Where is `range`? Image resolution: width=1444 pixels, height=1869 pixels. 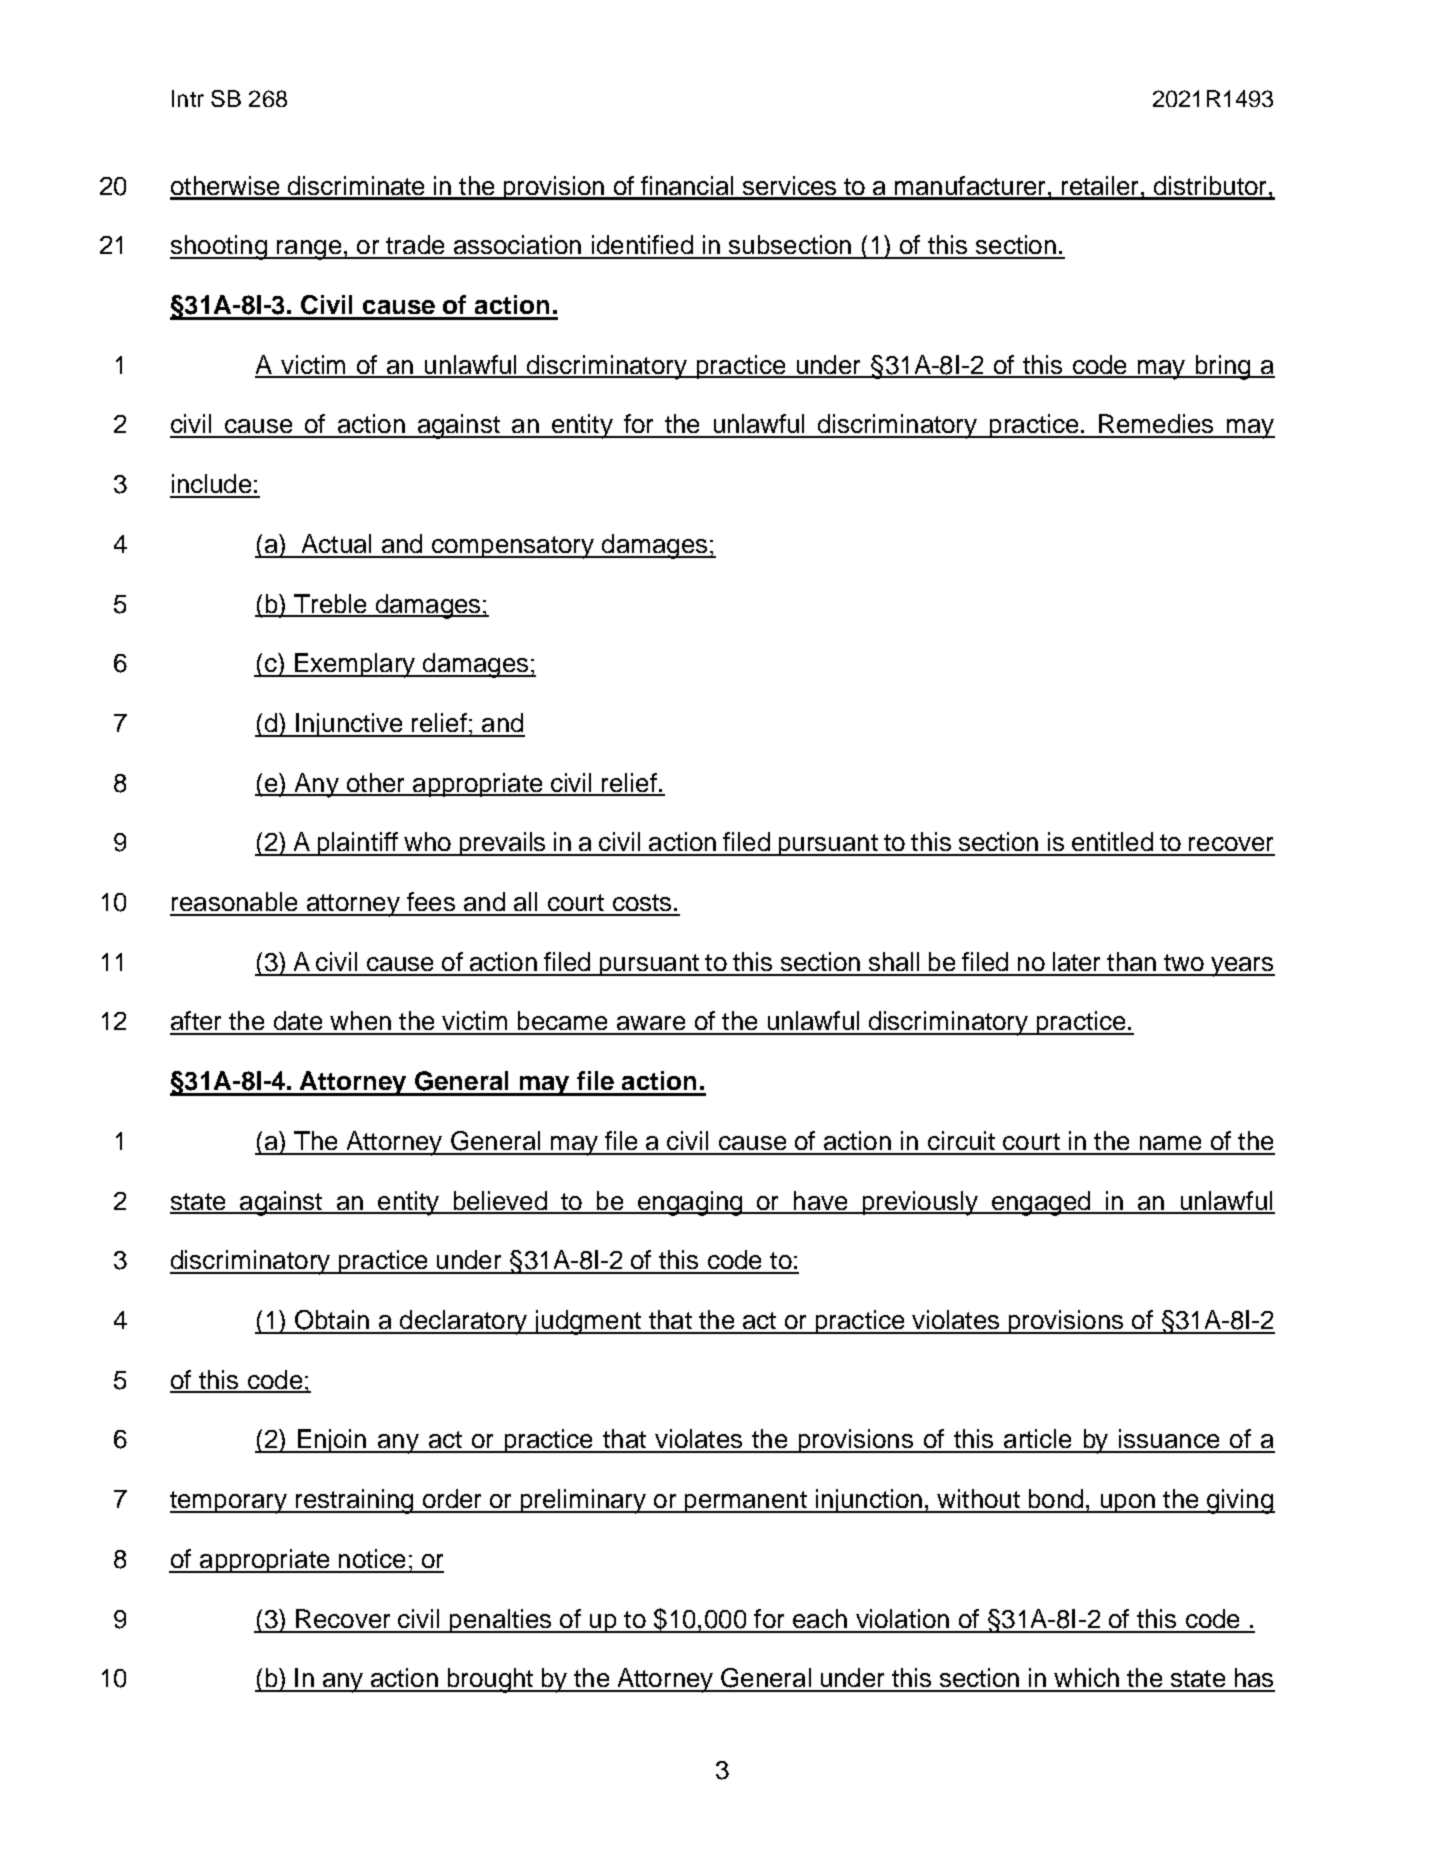
range is located at coordinates (309, 250).
